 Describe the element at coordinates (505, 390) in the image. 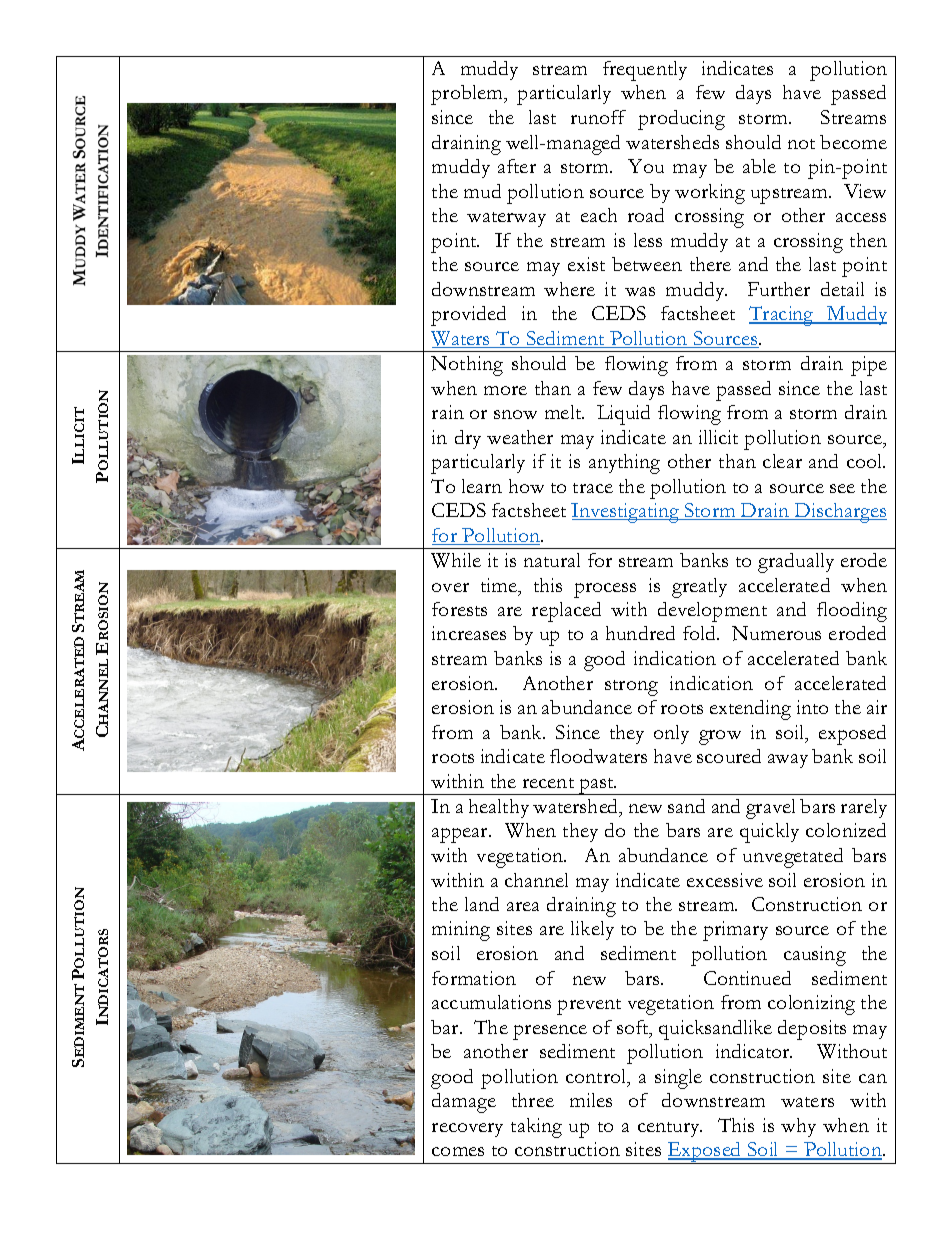

I see `more` at that location.
